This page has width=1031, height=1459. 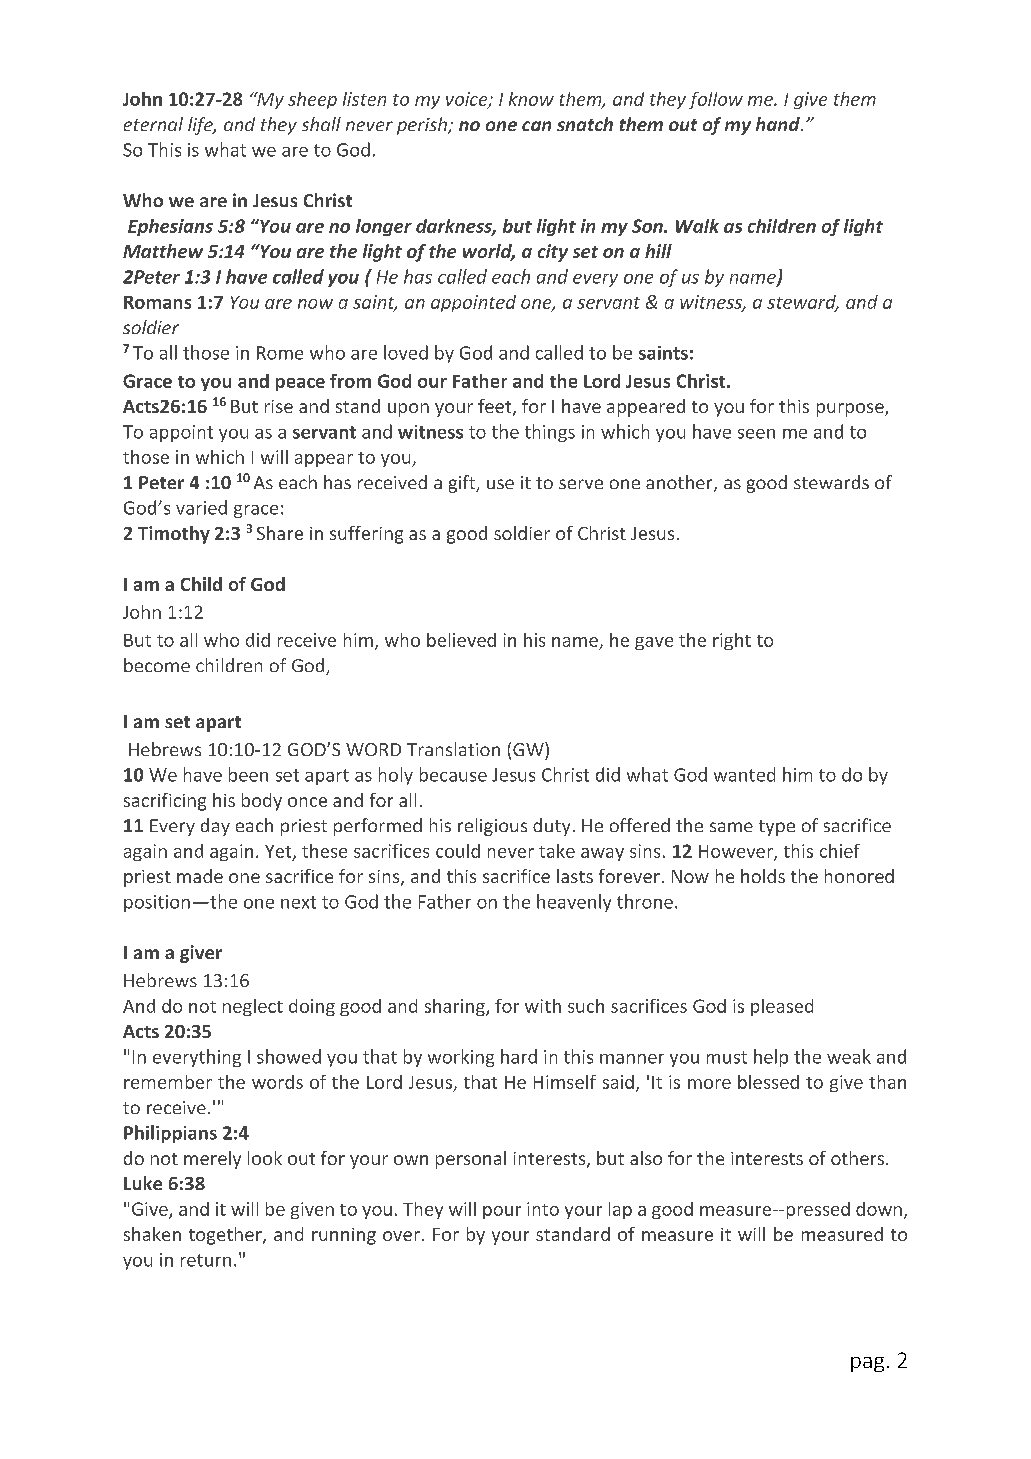 What do you see at coordinates (453, 749) in the page?
I see `Translation` at bounding box center [453, 749].
